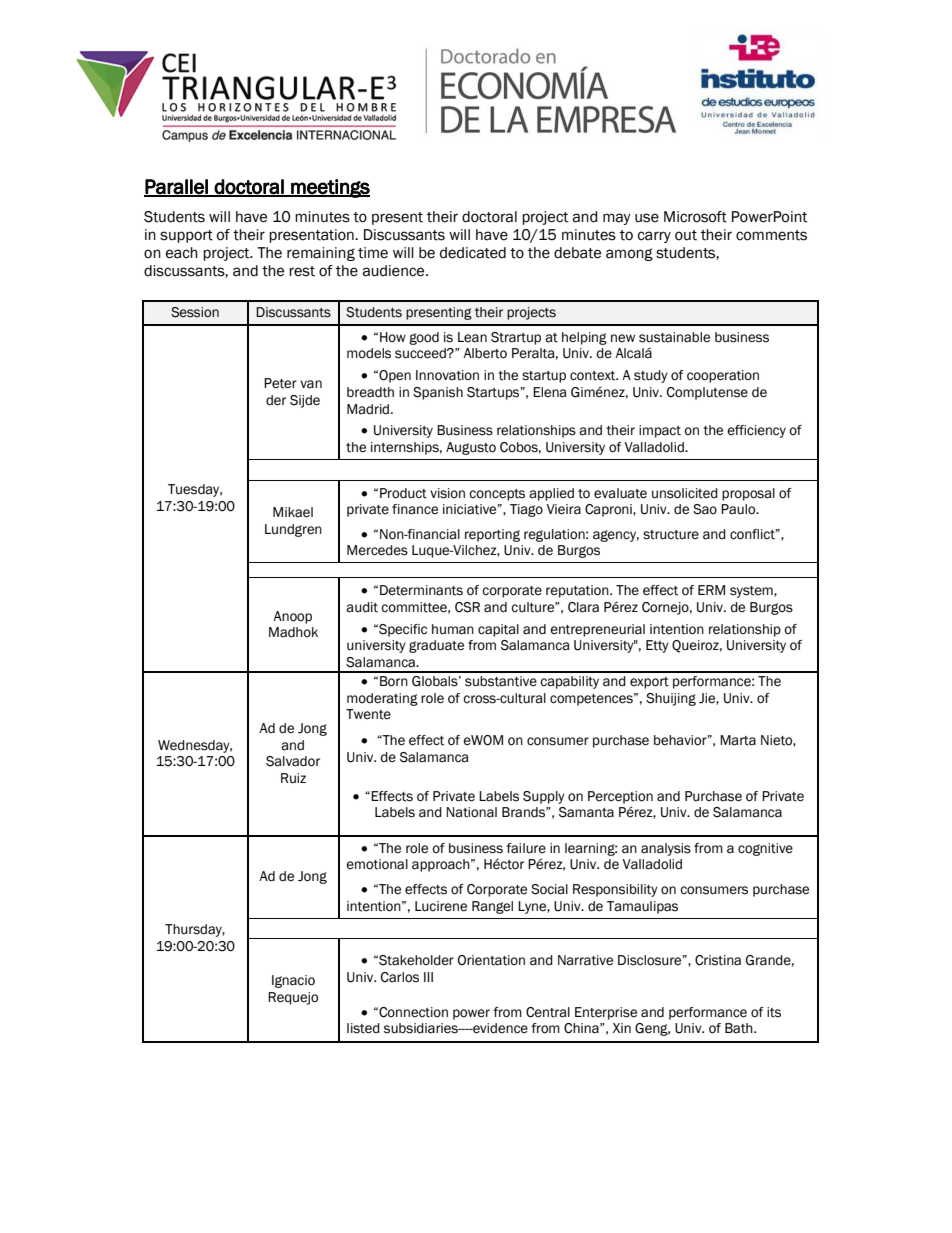 This page has height=1233, width=952. Describe the element at coordinates (671, 535) in the page. I see `structure` at that location.
